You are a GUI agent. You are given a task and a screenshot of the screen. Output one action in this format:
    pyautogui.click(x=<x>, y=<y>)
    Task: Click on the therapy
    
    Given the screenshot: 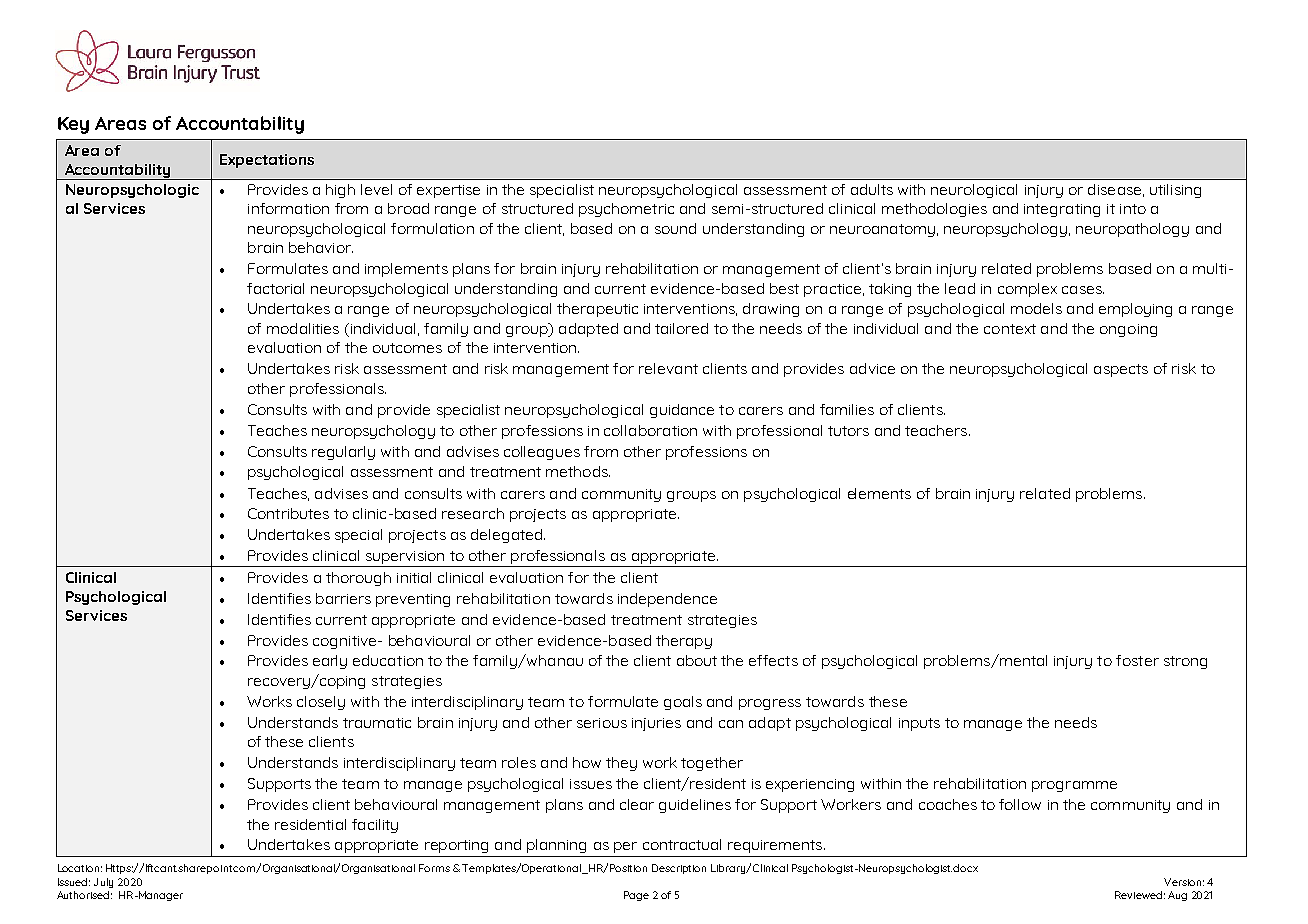 What is the action you would take?
    pyautogui.click(x=684, y=642)
